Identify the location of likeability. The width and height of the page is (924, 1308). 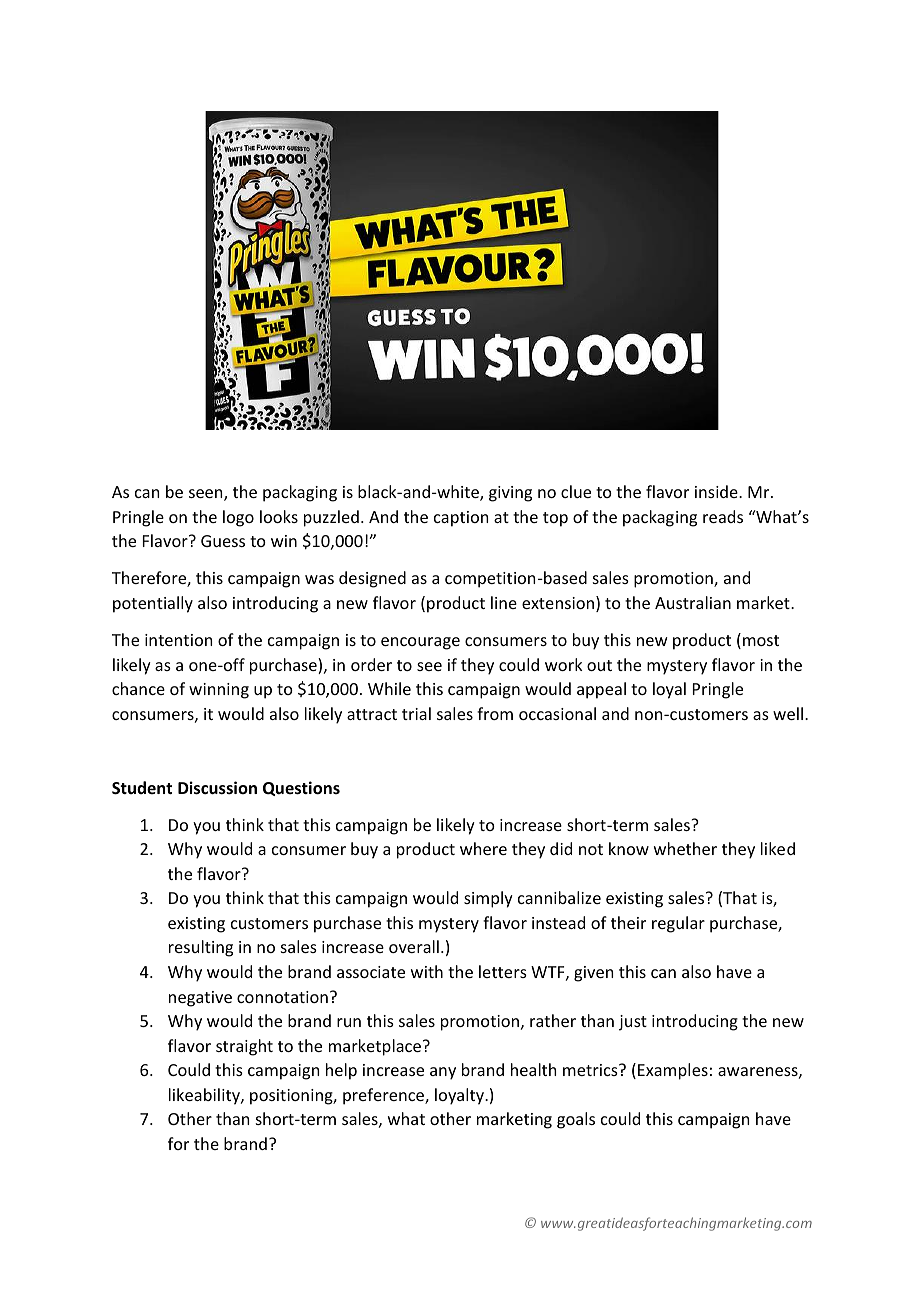
(205, 1096).
